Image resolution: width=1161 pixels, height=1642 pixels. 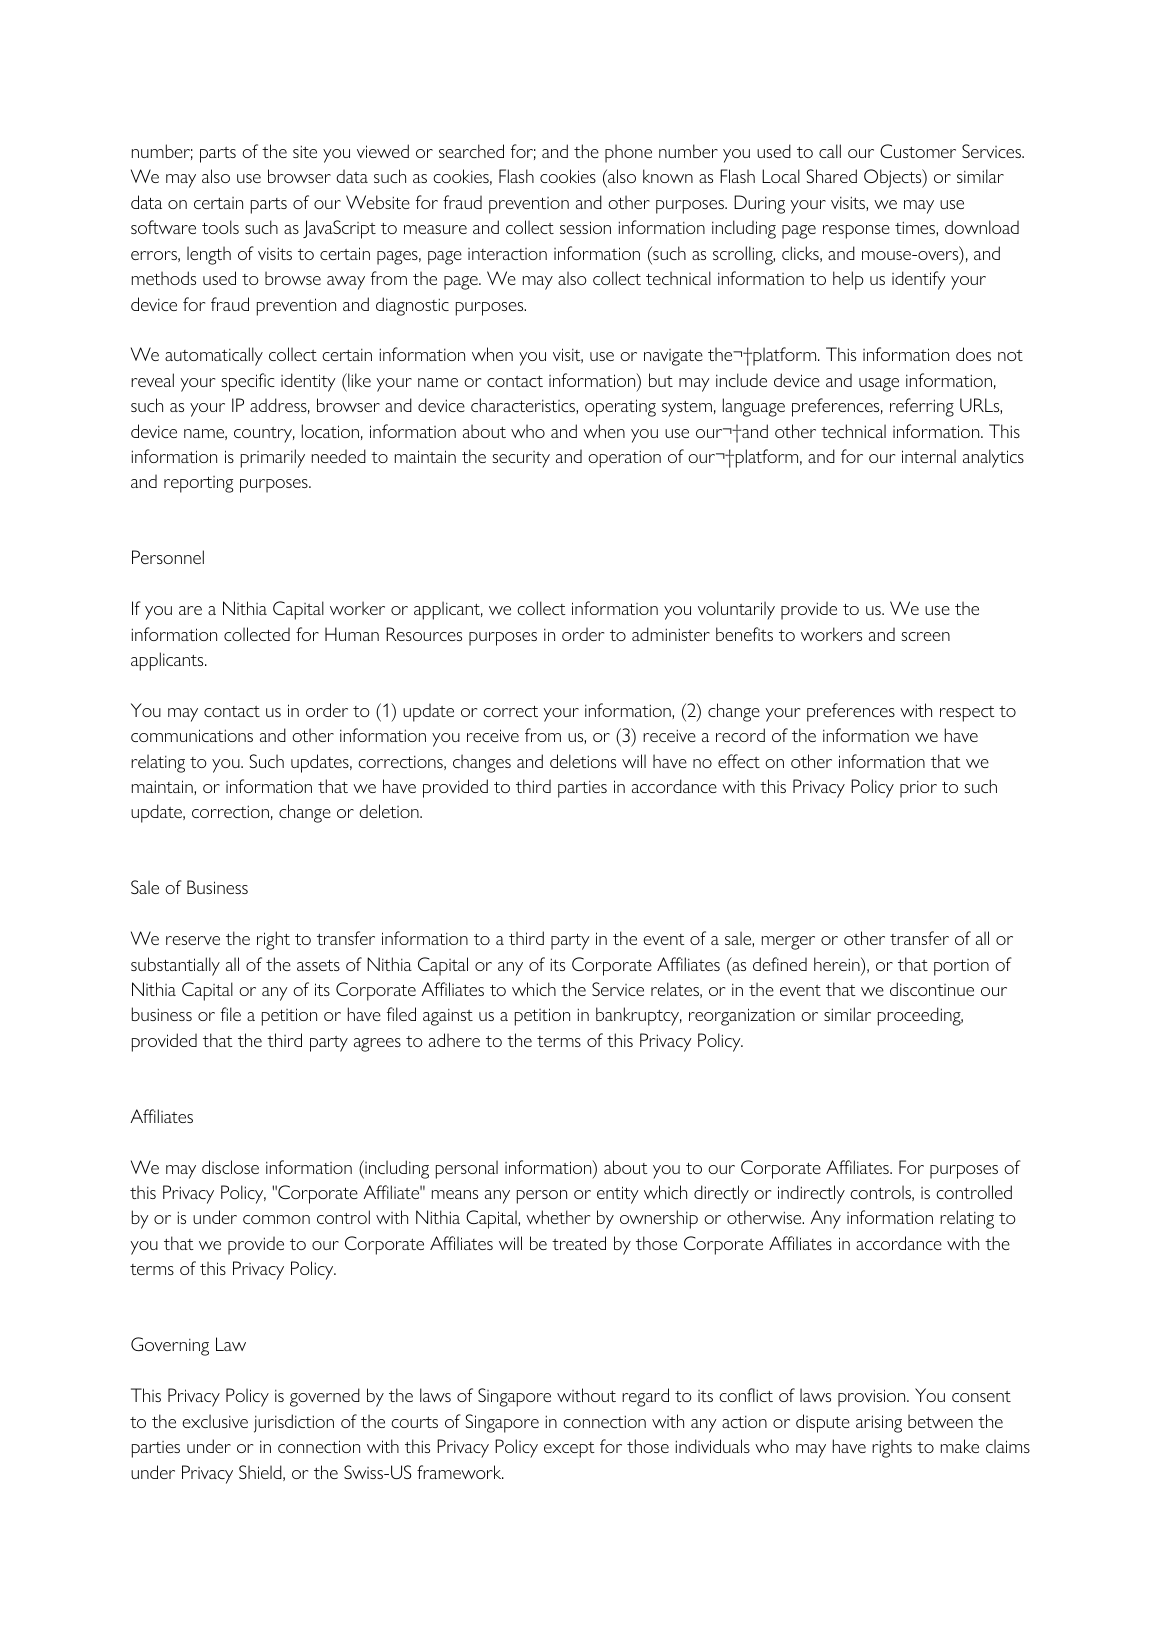 I want to click on Customer, so click(x=918, y=151).
